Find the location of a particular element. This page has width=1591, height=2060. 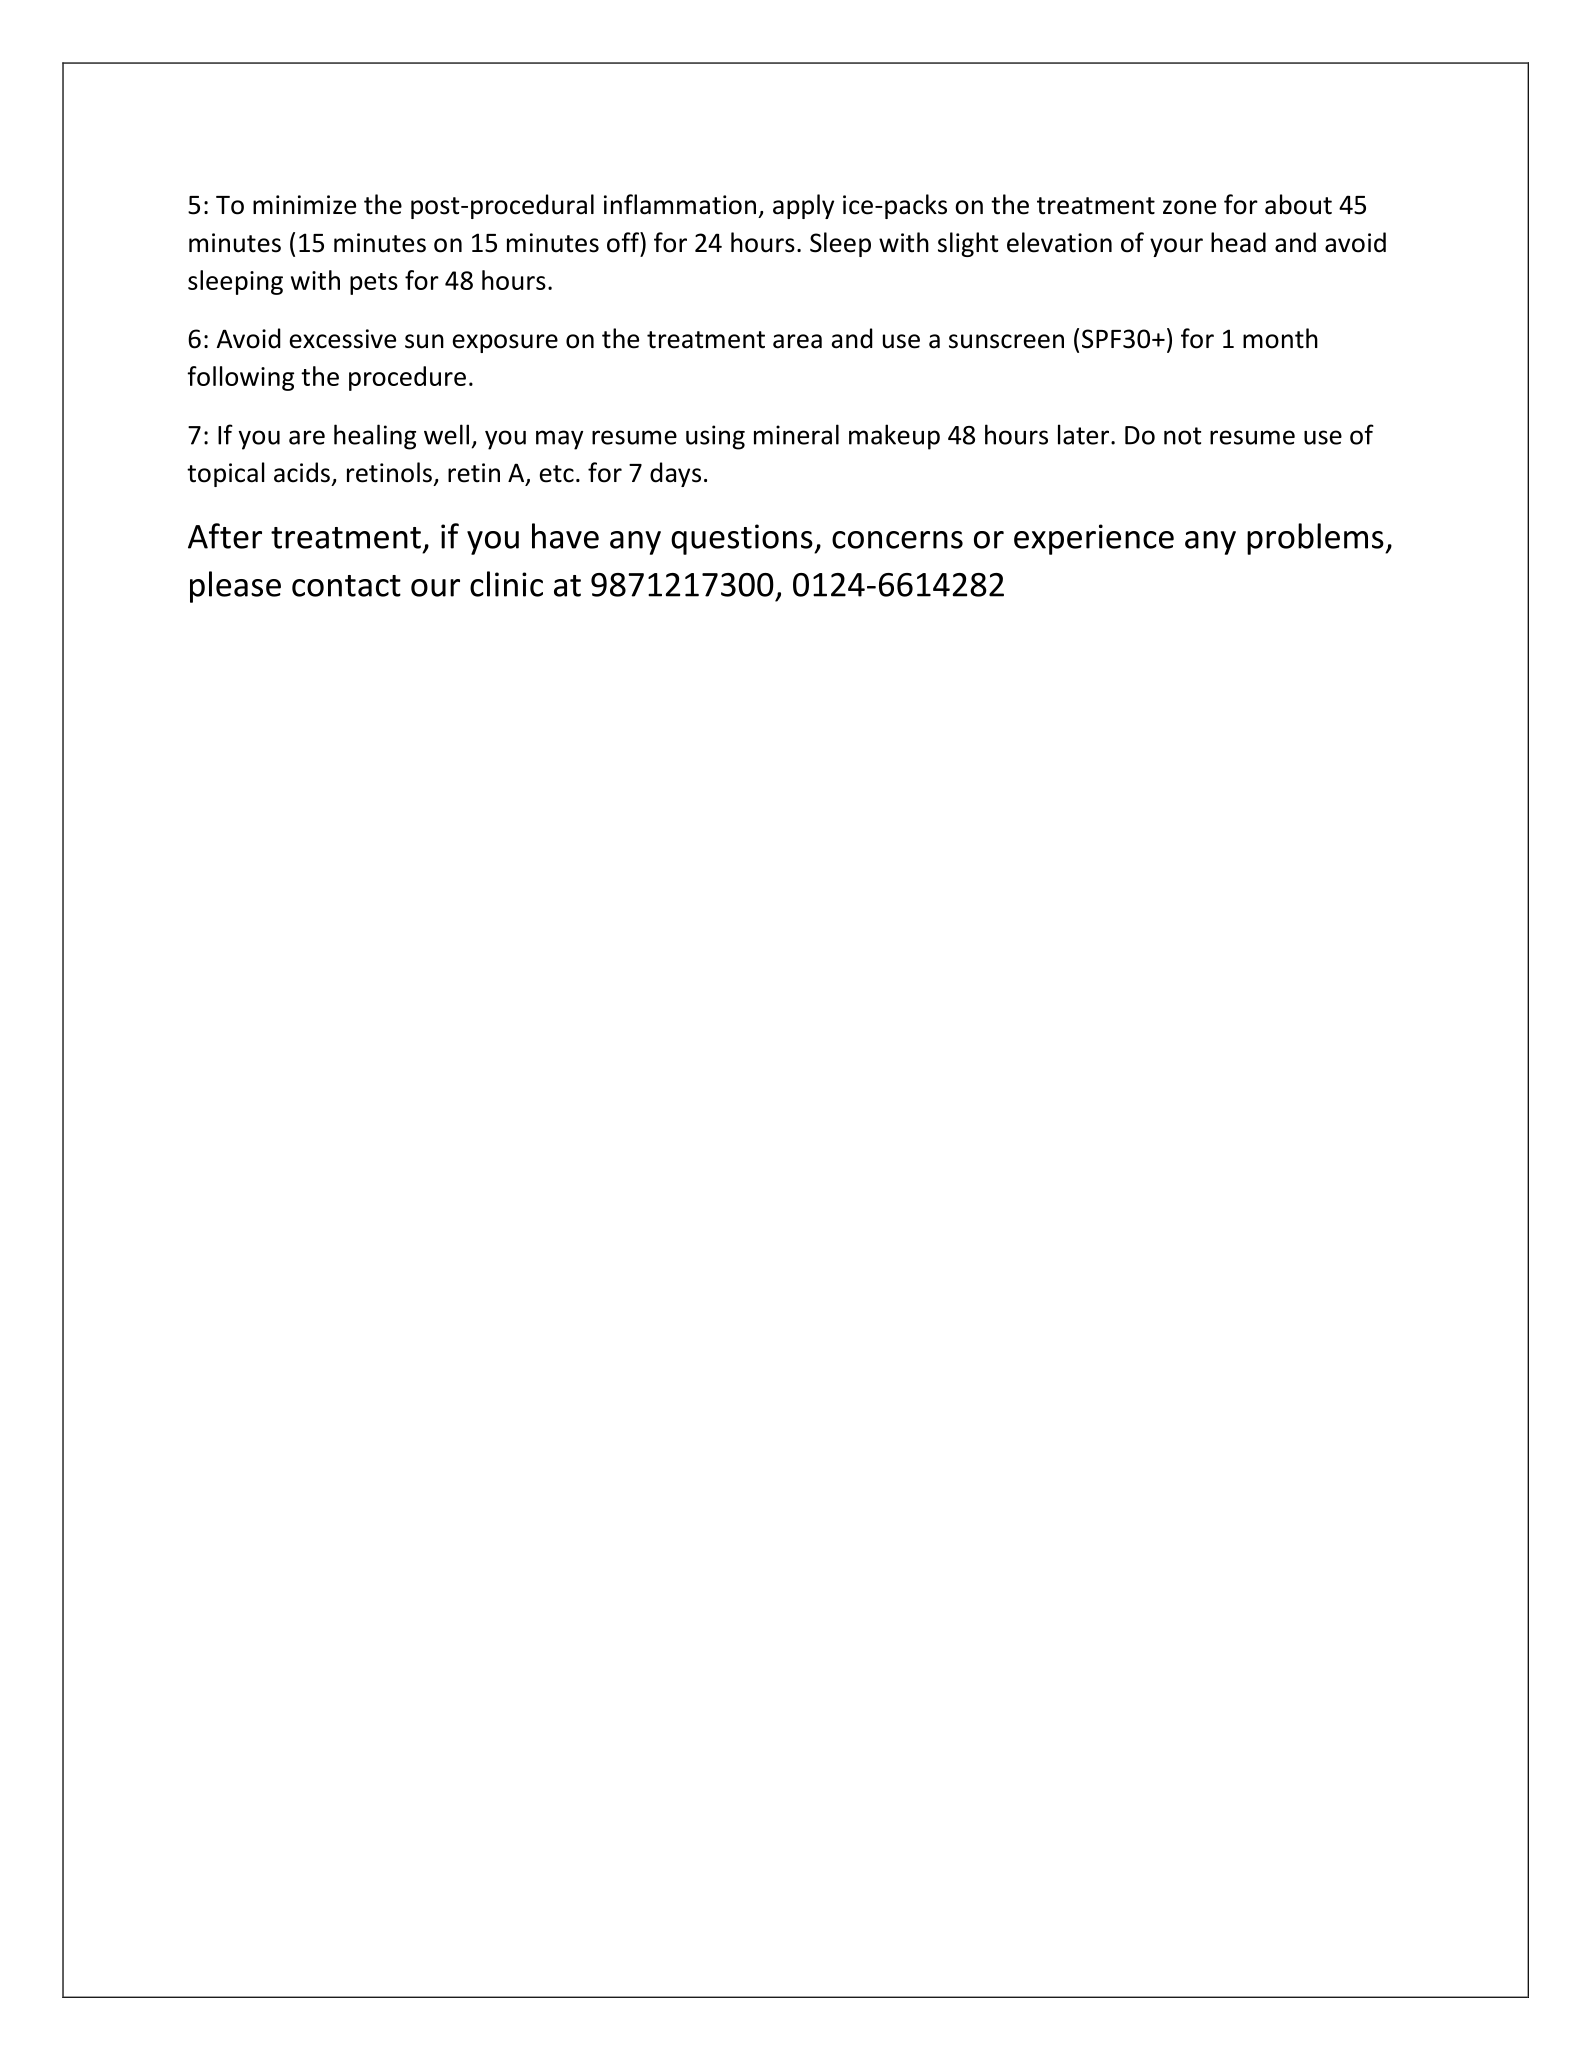

acids is located at coordinates (302, 472).
